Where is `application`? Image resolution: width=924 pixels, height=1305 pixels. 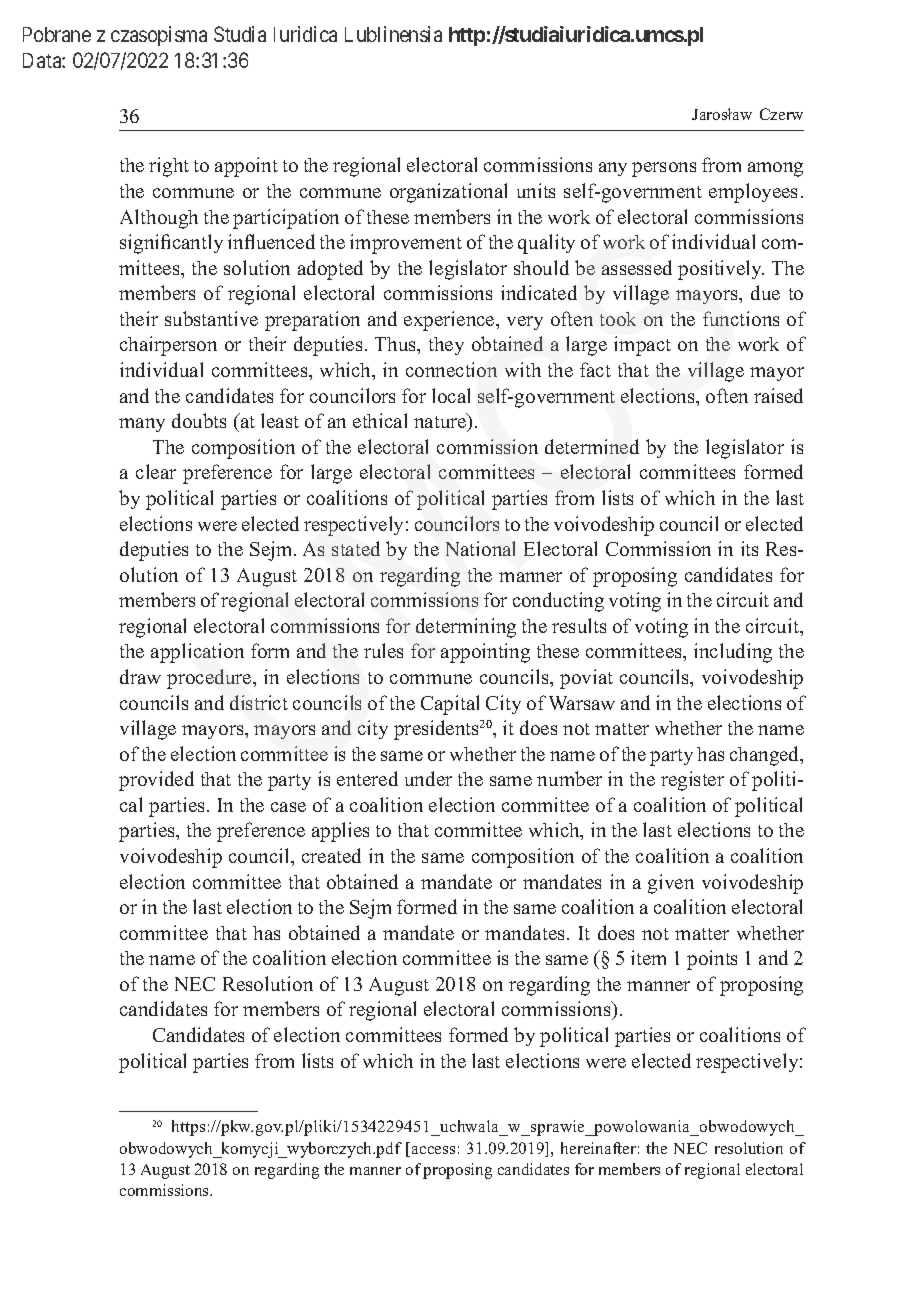 application is located at coordinates (197, 653).
